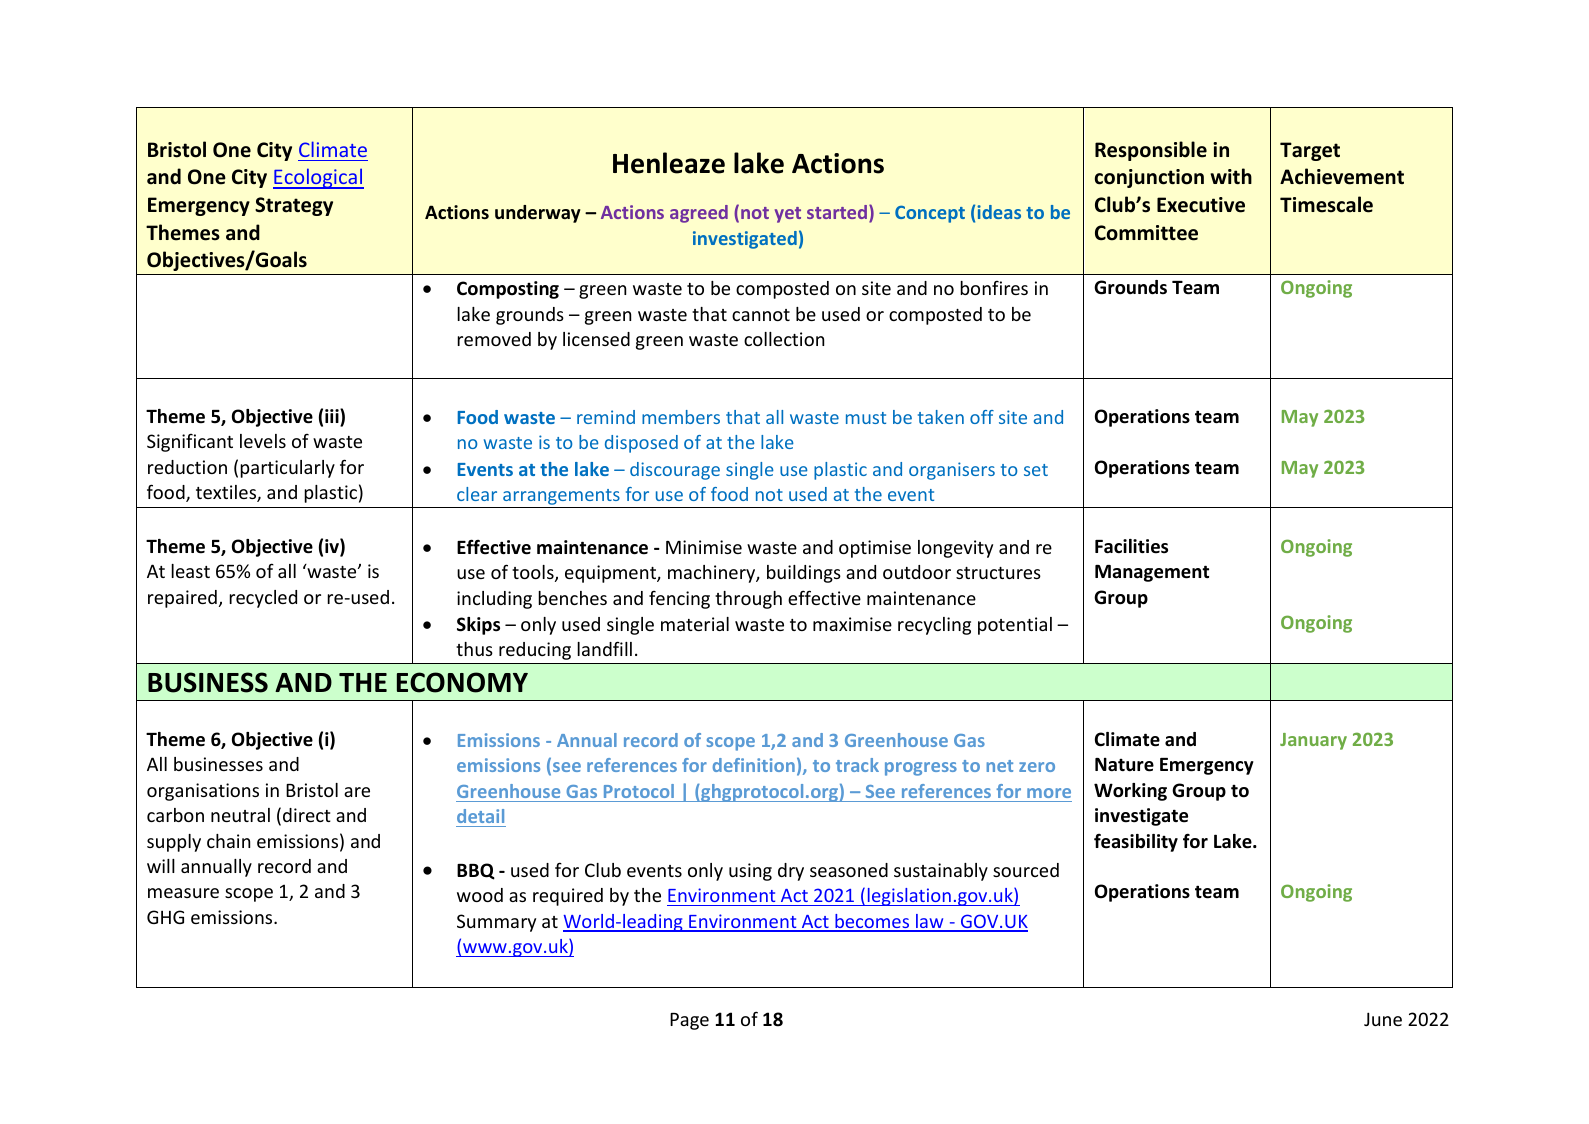  I want to click on Ecological, so click(318, 178).
